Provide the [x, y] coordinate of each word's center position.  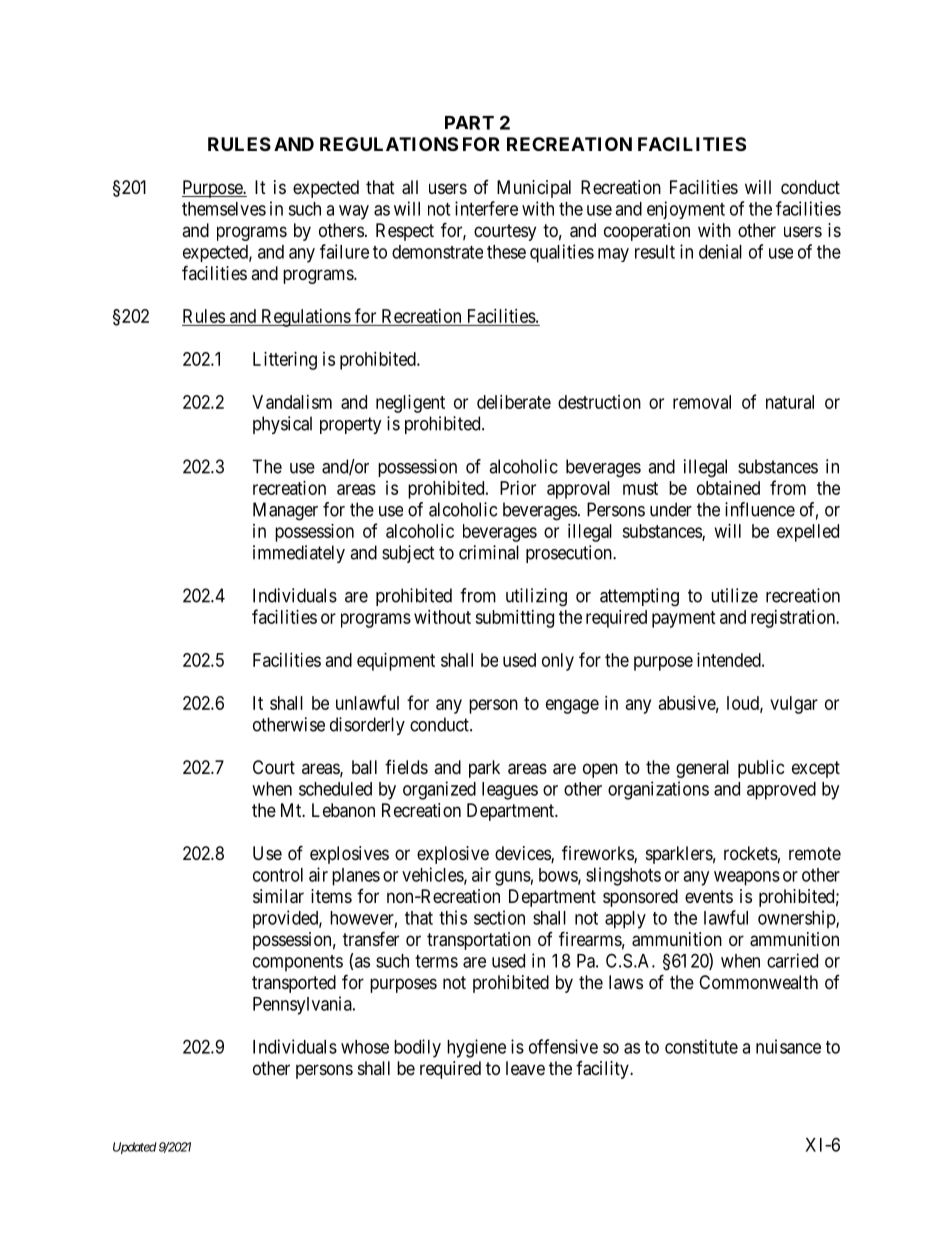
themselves [224, 209]
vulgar [794, 705]
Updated [135, 1148]
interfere [486, 208]
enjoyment [686, 210]
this [453, 917]
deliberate [514, 402]
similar [278, 896]
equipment [396, 662]
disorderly [367, 726]
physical [282, 425]
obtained [728, 488]
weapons [747, 878]
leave [525, 1068]
